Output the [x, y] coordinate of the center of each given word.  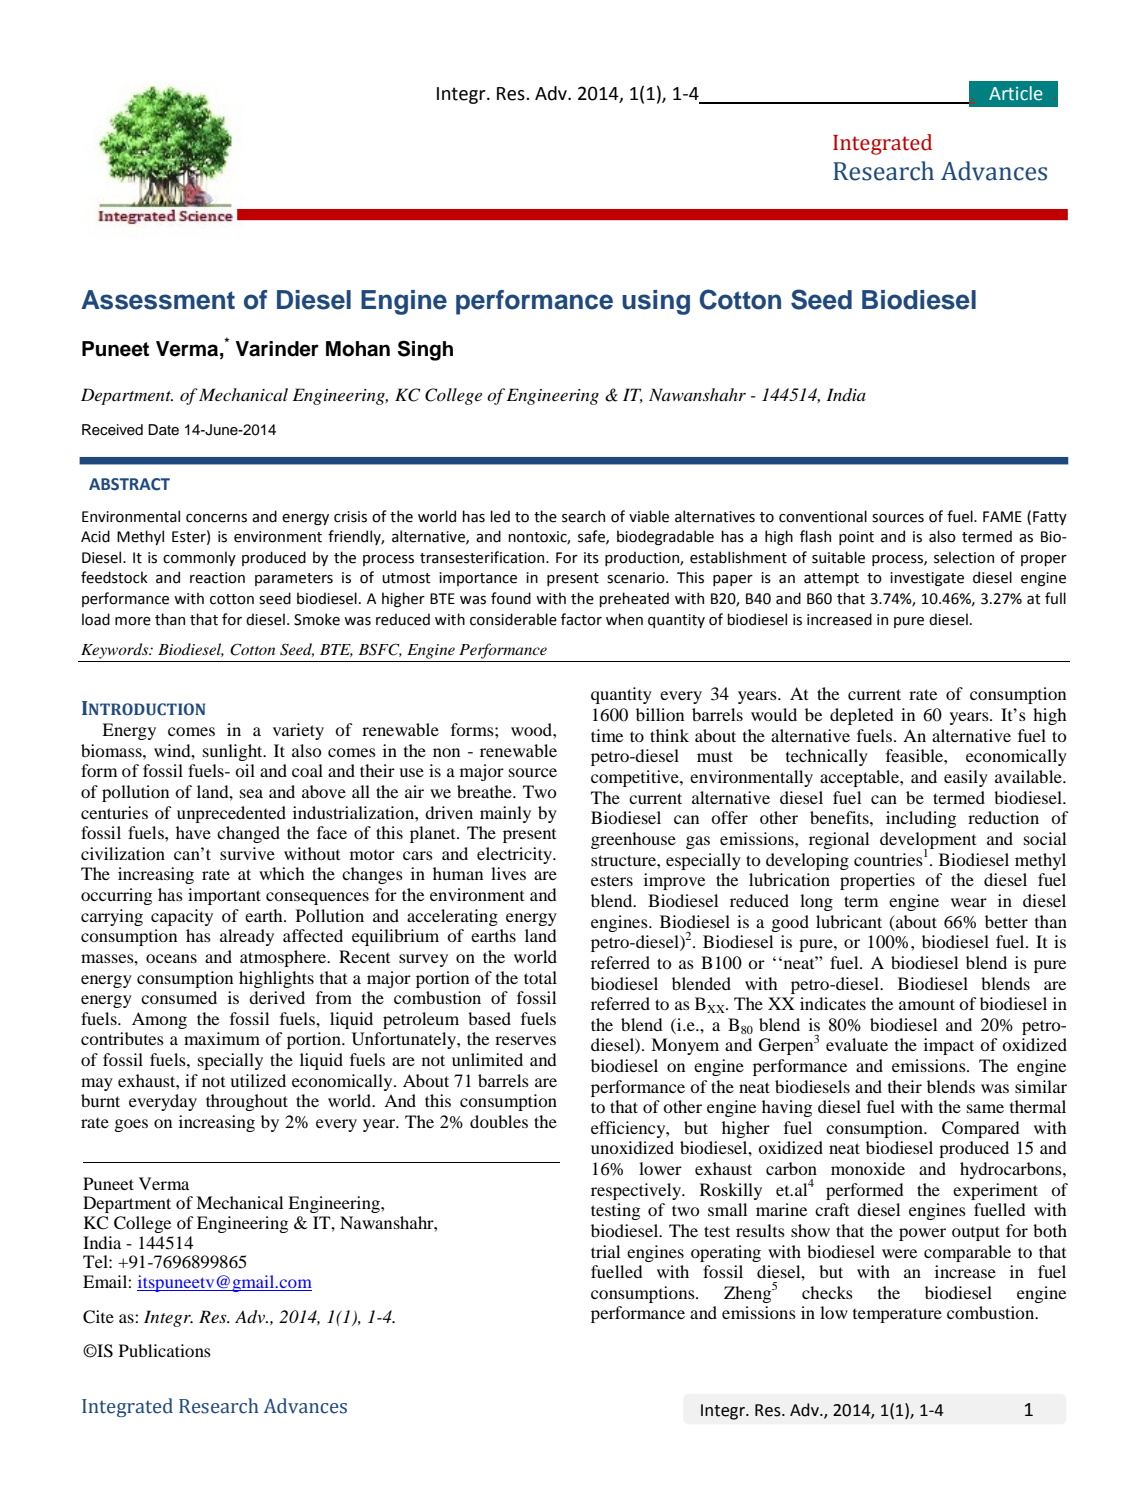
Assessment [158, 300]
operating [726, 1253]
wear [969, 902]
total [540, 977]
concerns [216, 518]
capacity [182, 917]
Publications [165, 1350]
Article [1016, 93]
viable [649, 516]
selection [964, 557]
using [656, 302]
